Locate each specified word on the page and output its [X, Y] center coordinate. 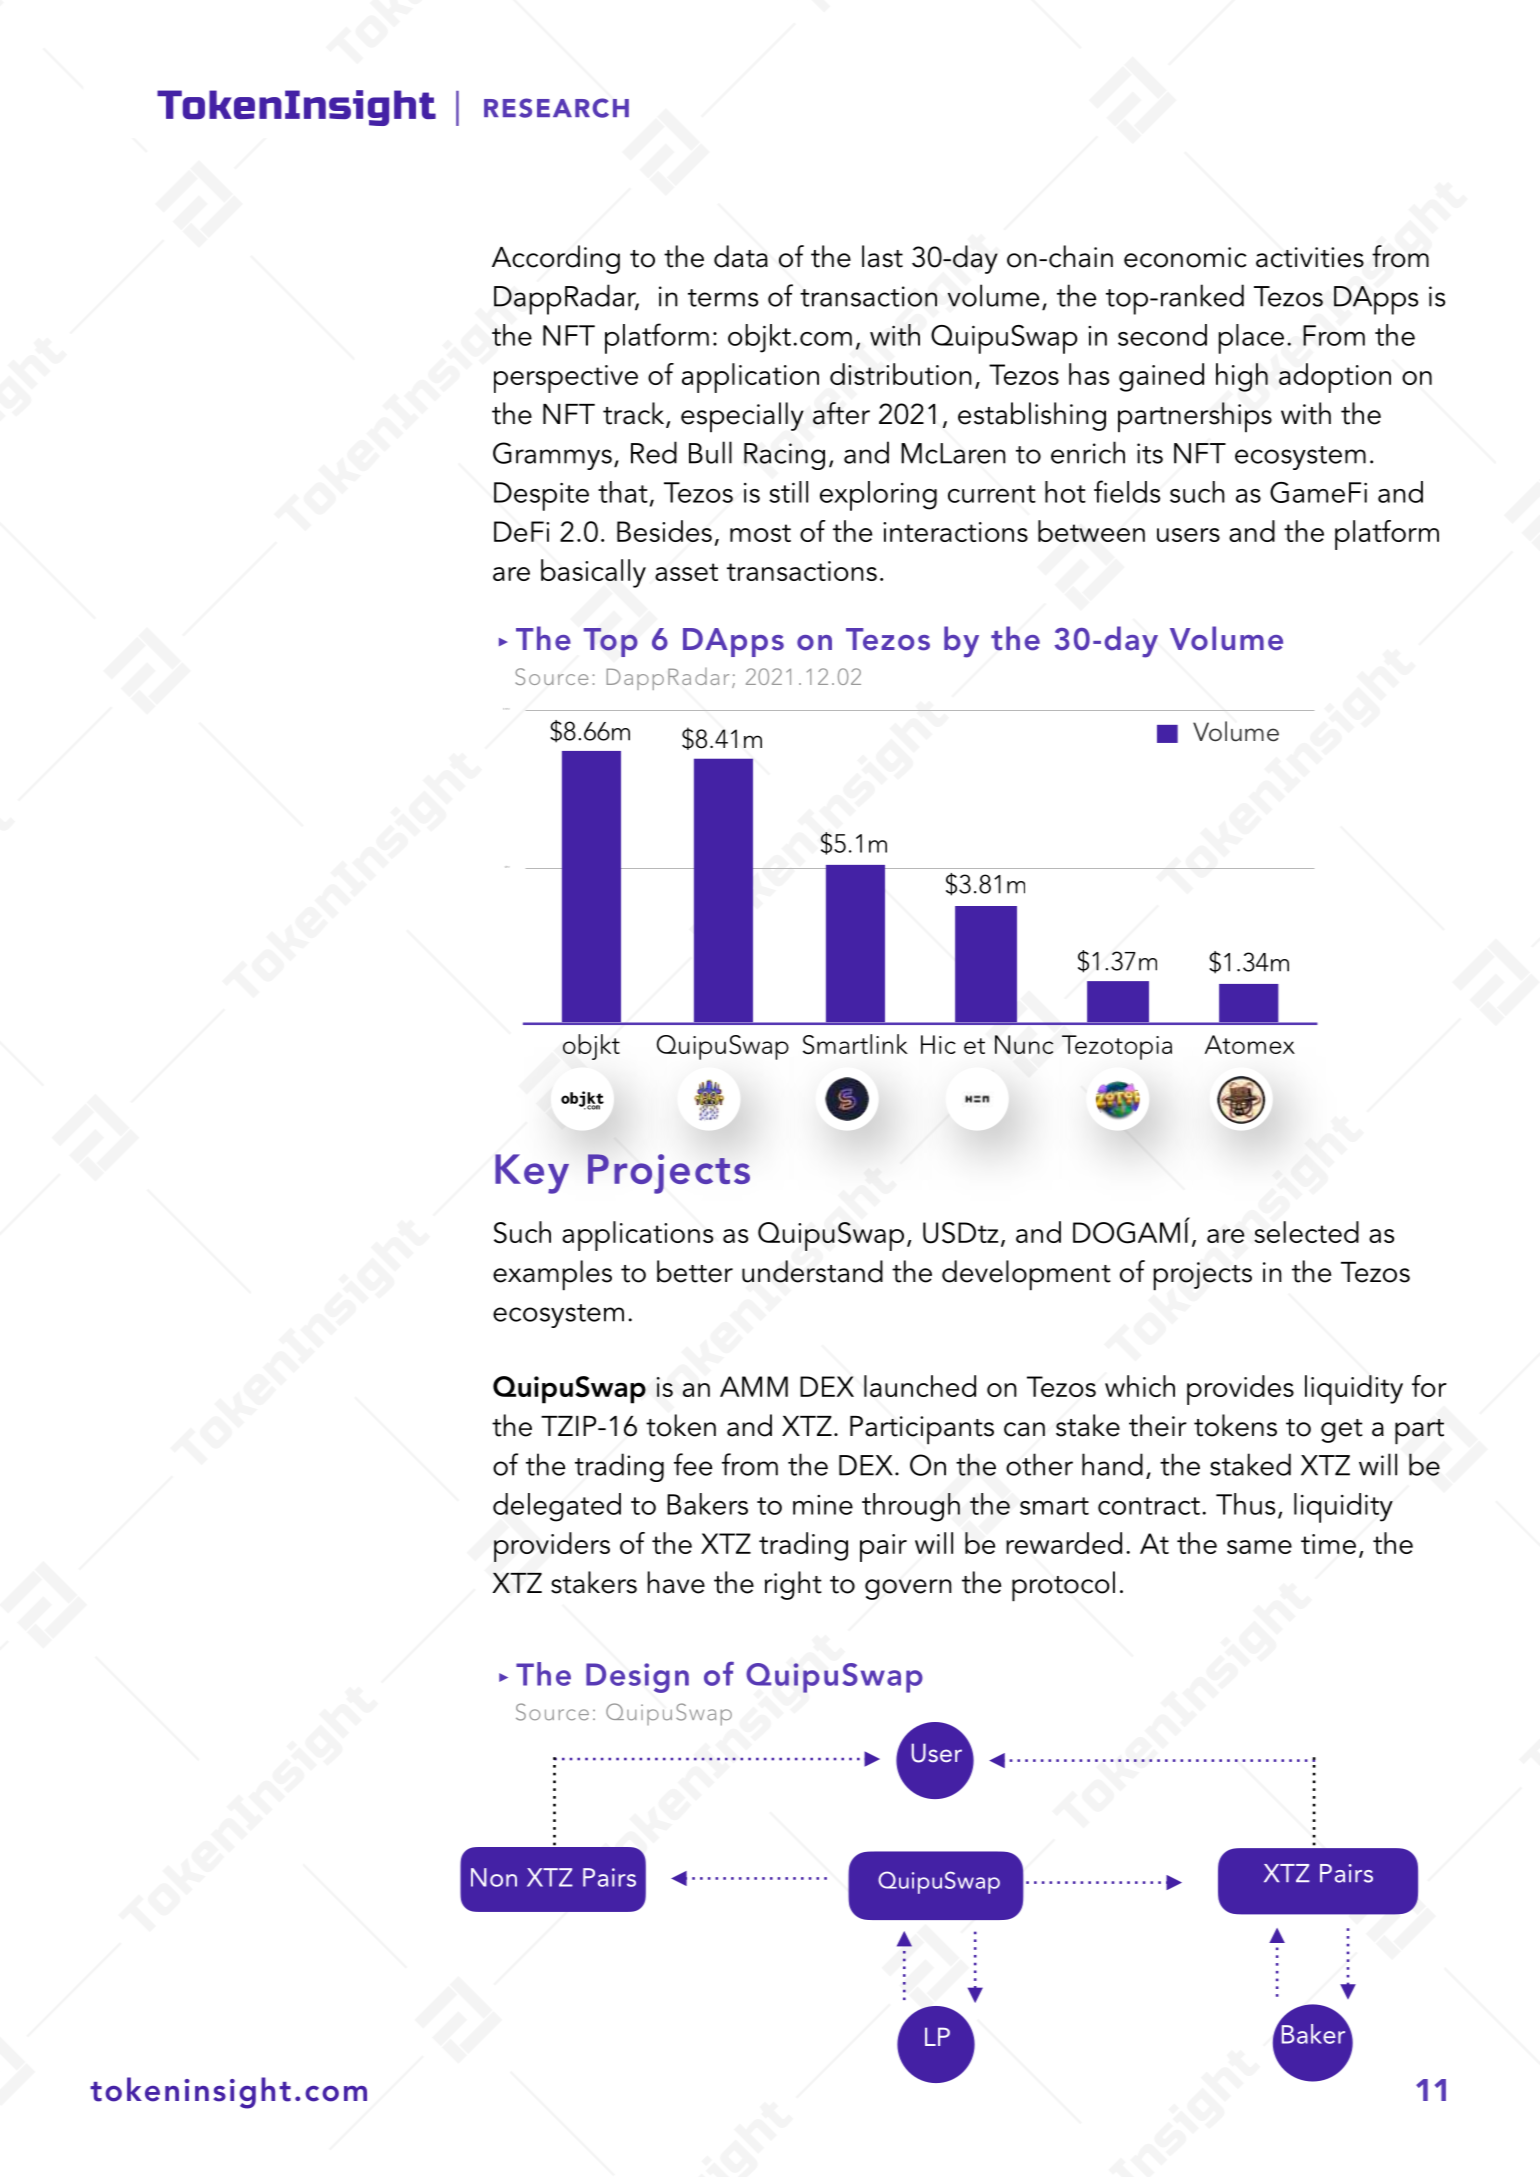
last [882, 256]
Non [494, 1877]
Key [532, 1174]
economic [1185, 257]
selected [1306, 1232]
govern [908, 1589]
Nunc [1024, 1044]
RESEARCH [556, 108]
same [1259, 1547]
